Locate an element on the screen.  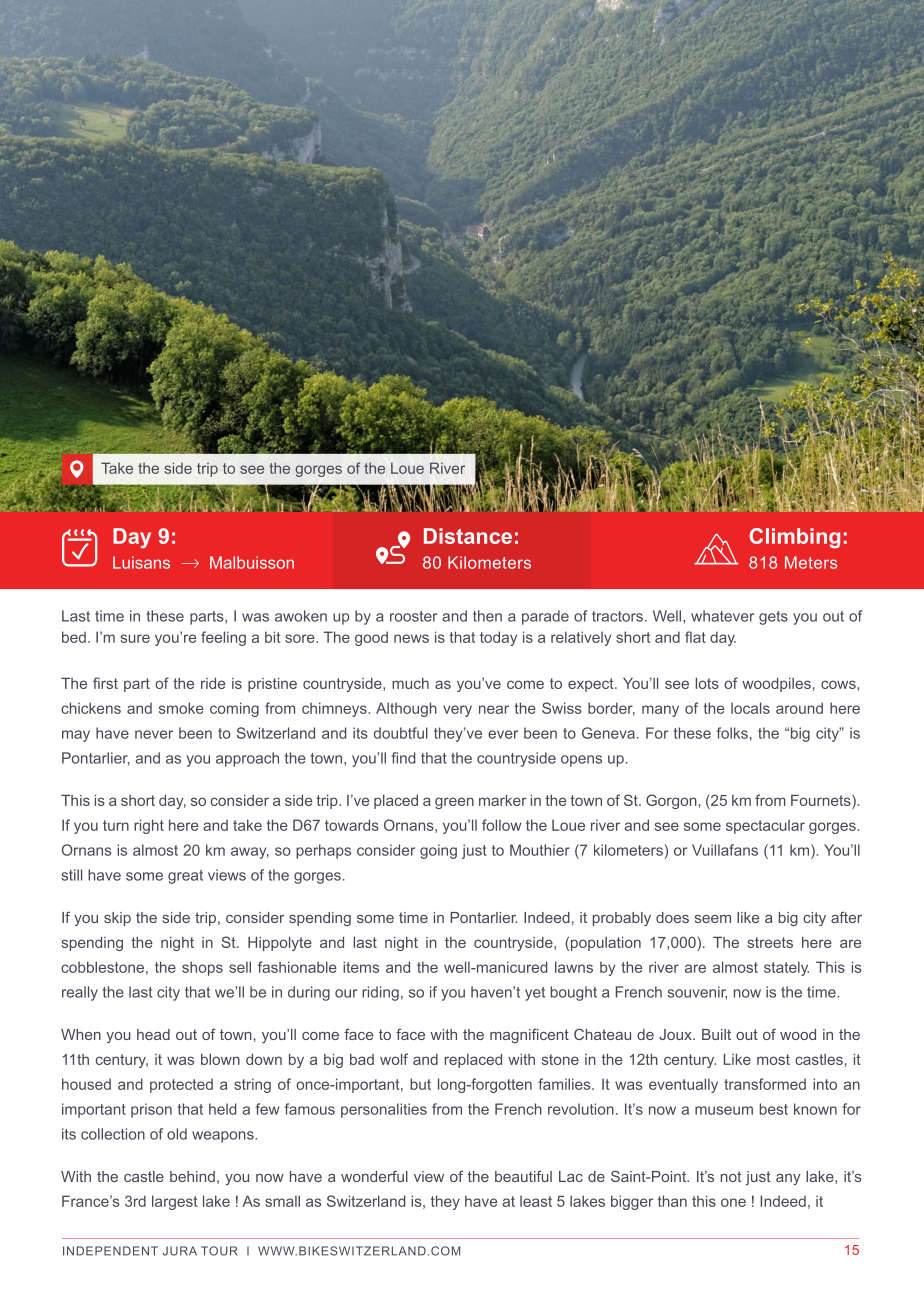
great is located at coordinates (185, 877).
